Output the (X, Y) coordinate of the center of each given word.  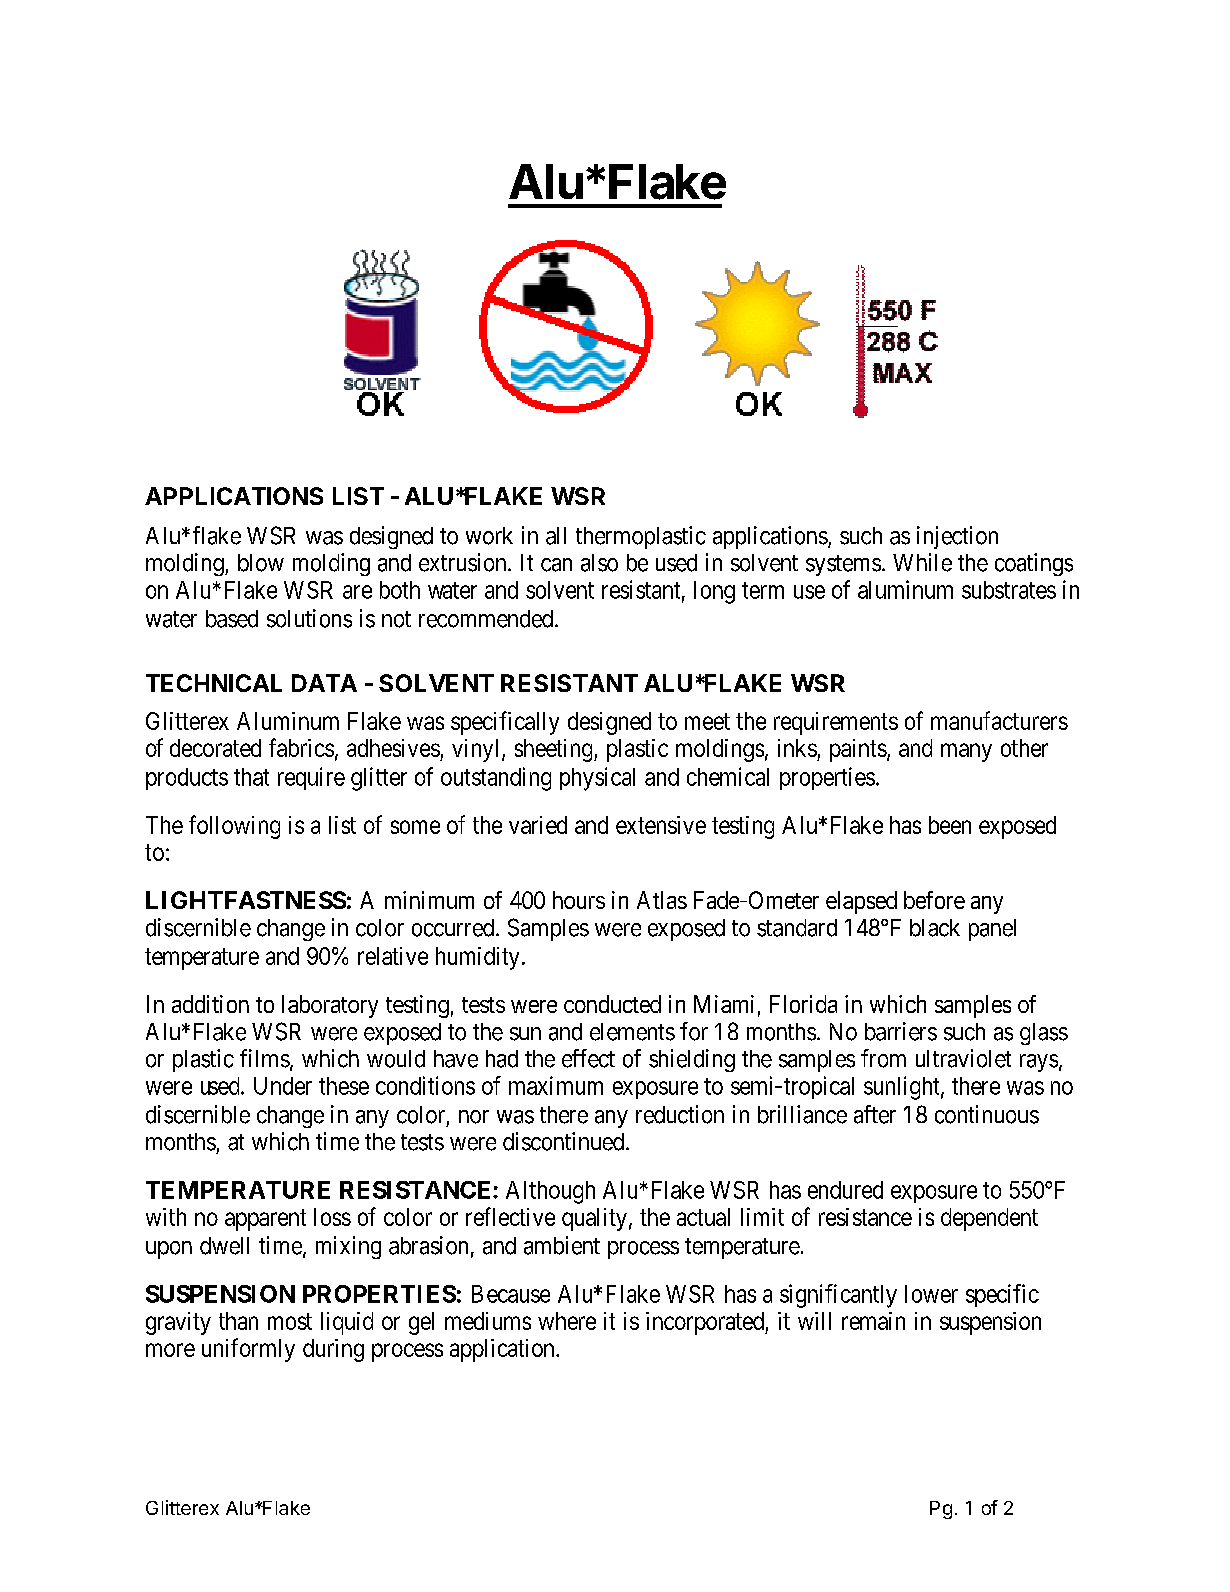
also (599, 563)
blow (261, 563)
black (935, 928)
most (290, 1321)
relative (393, 956)
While (922, 562)
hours (579, 900)
